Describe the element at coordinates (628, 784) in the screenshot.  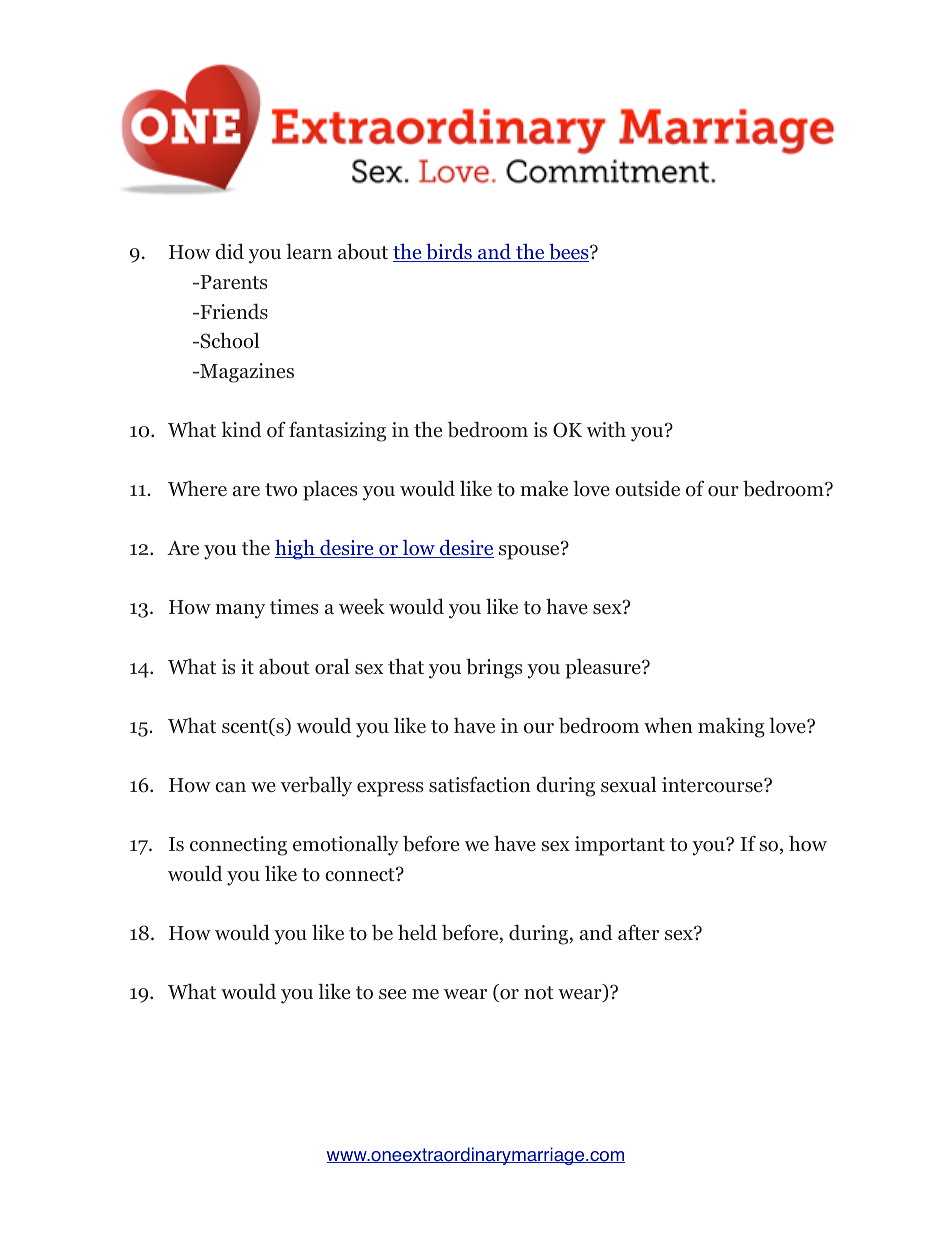
I see `sexual` at that location.
